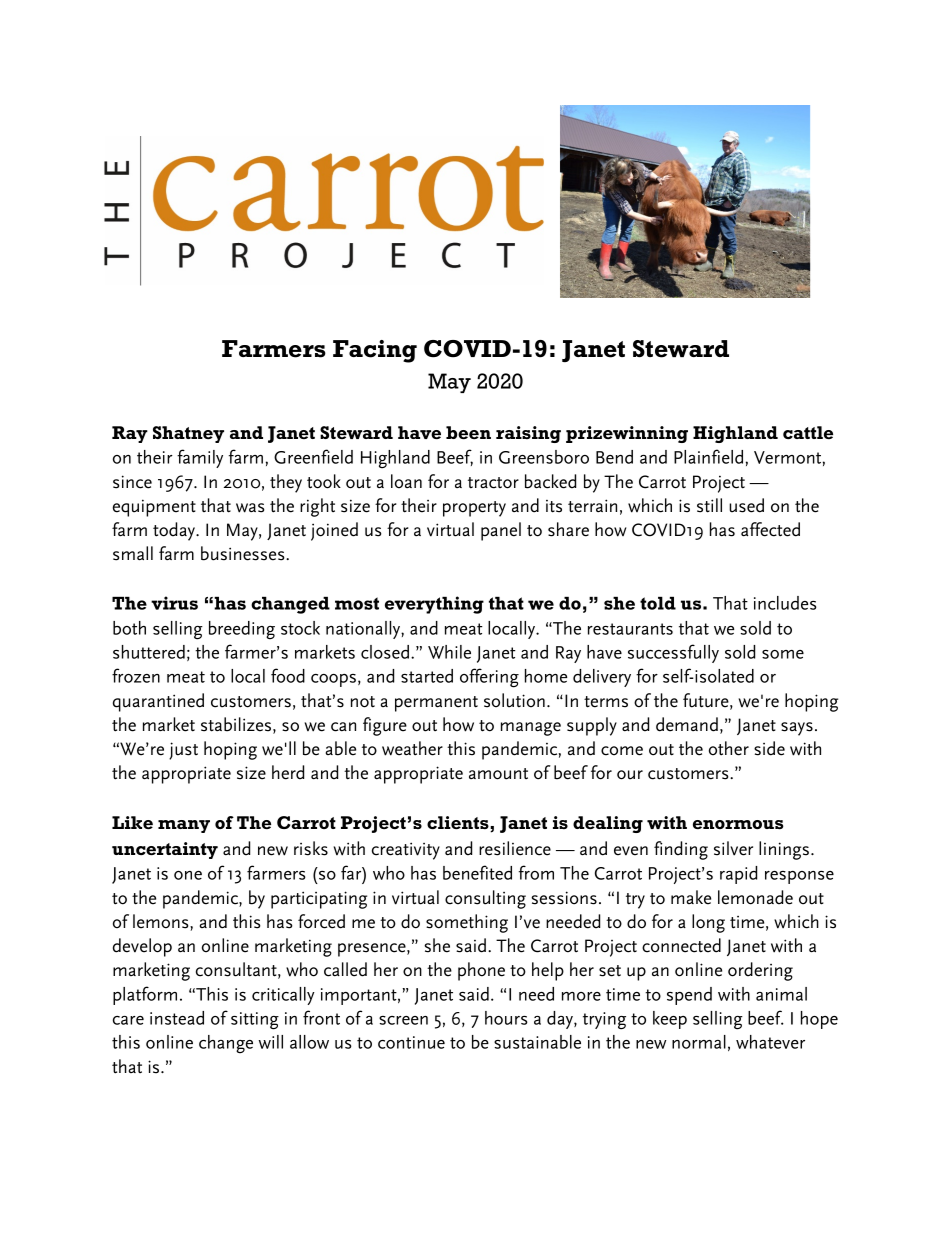 The width and height of the screenshot is (952, 1233). Describe the element at coordinates (184, 826) in the screenshot. I see `many` at that location.
